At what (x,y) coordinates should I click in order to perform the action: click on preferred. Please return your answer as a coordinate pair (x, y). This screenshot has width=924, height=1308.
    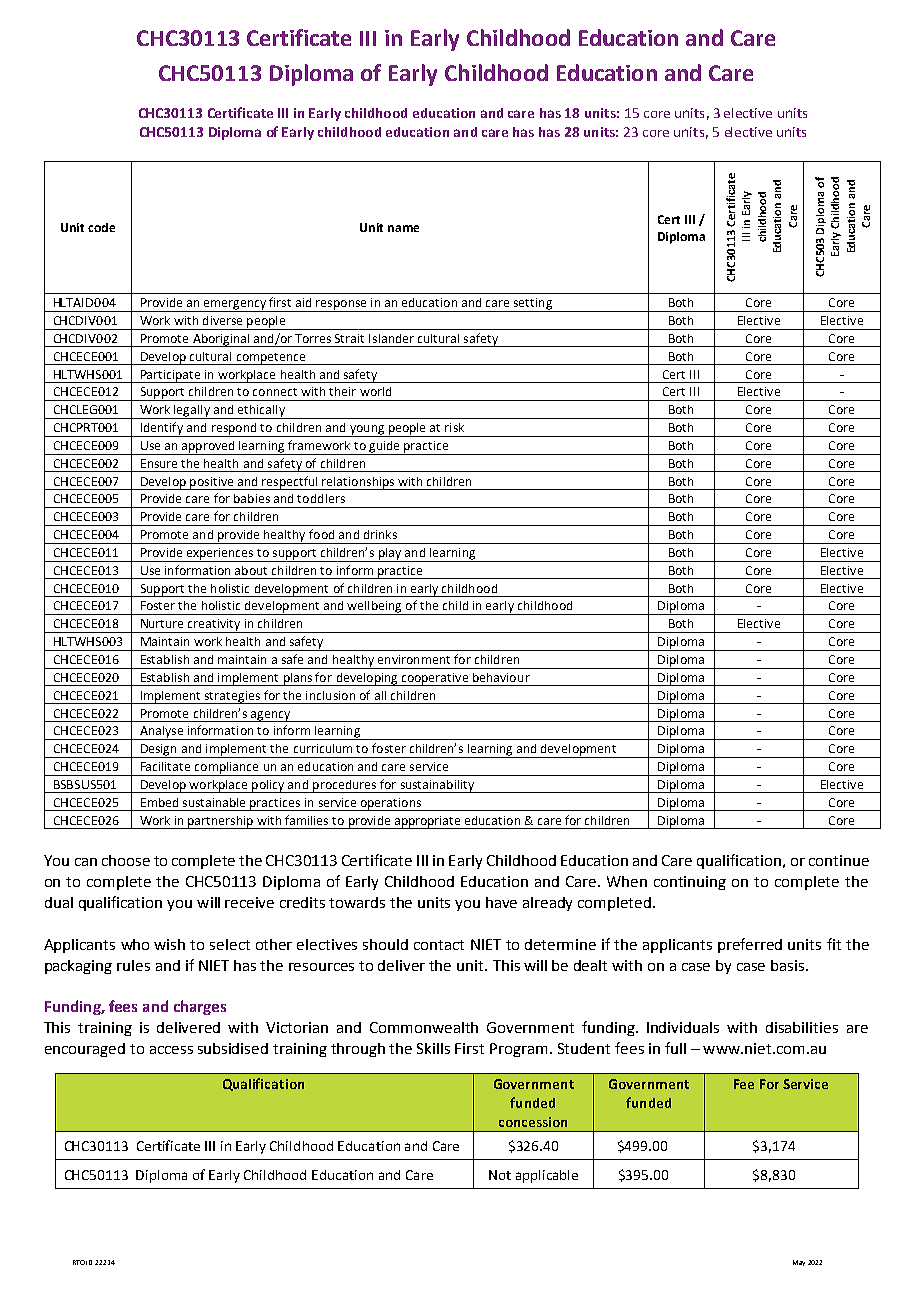
    Looking at the image, I should click on (750, 945).
